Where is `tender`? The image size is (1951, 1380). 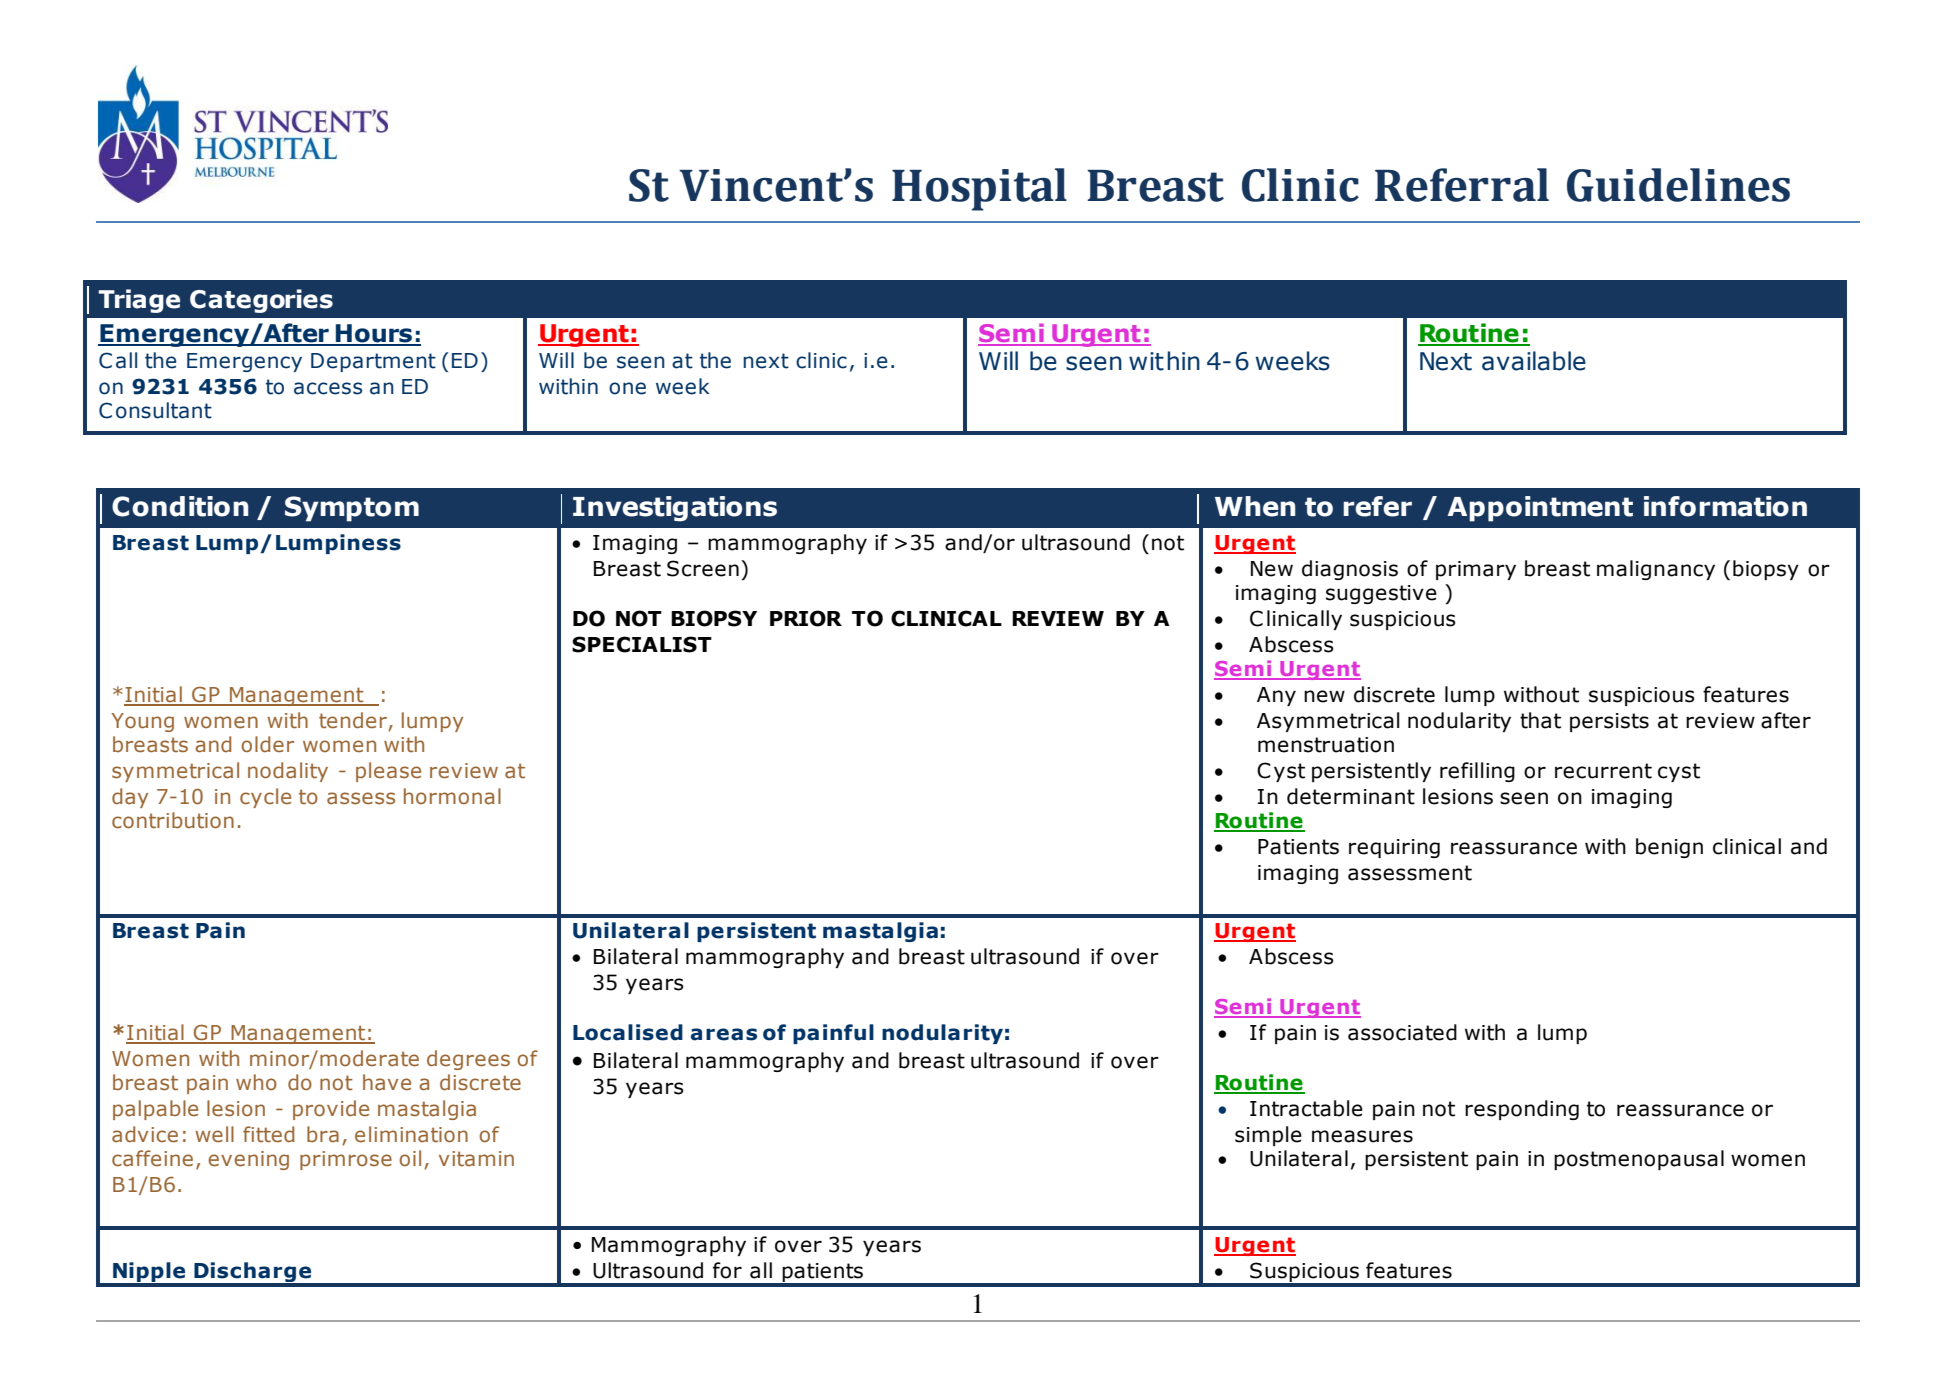 tender is located at coordinates (354, 721).
